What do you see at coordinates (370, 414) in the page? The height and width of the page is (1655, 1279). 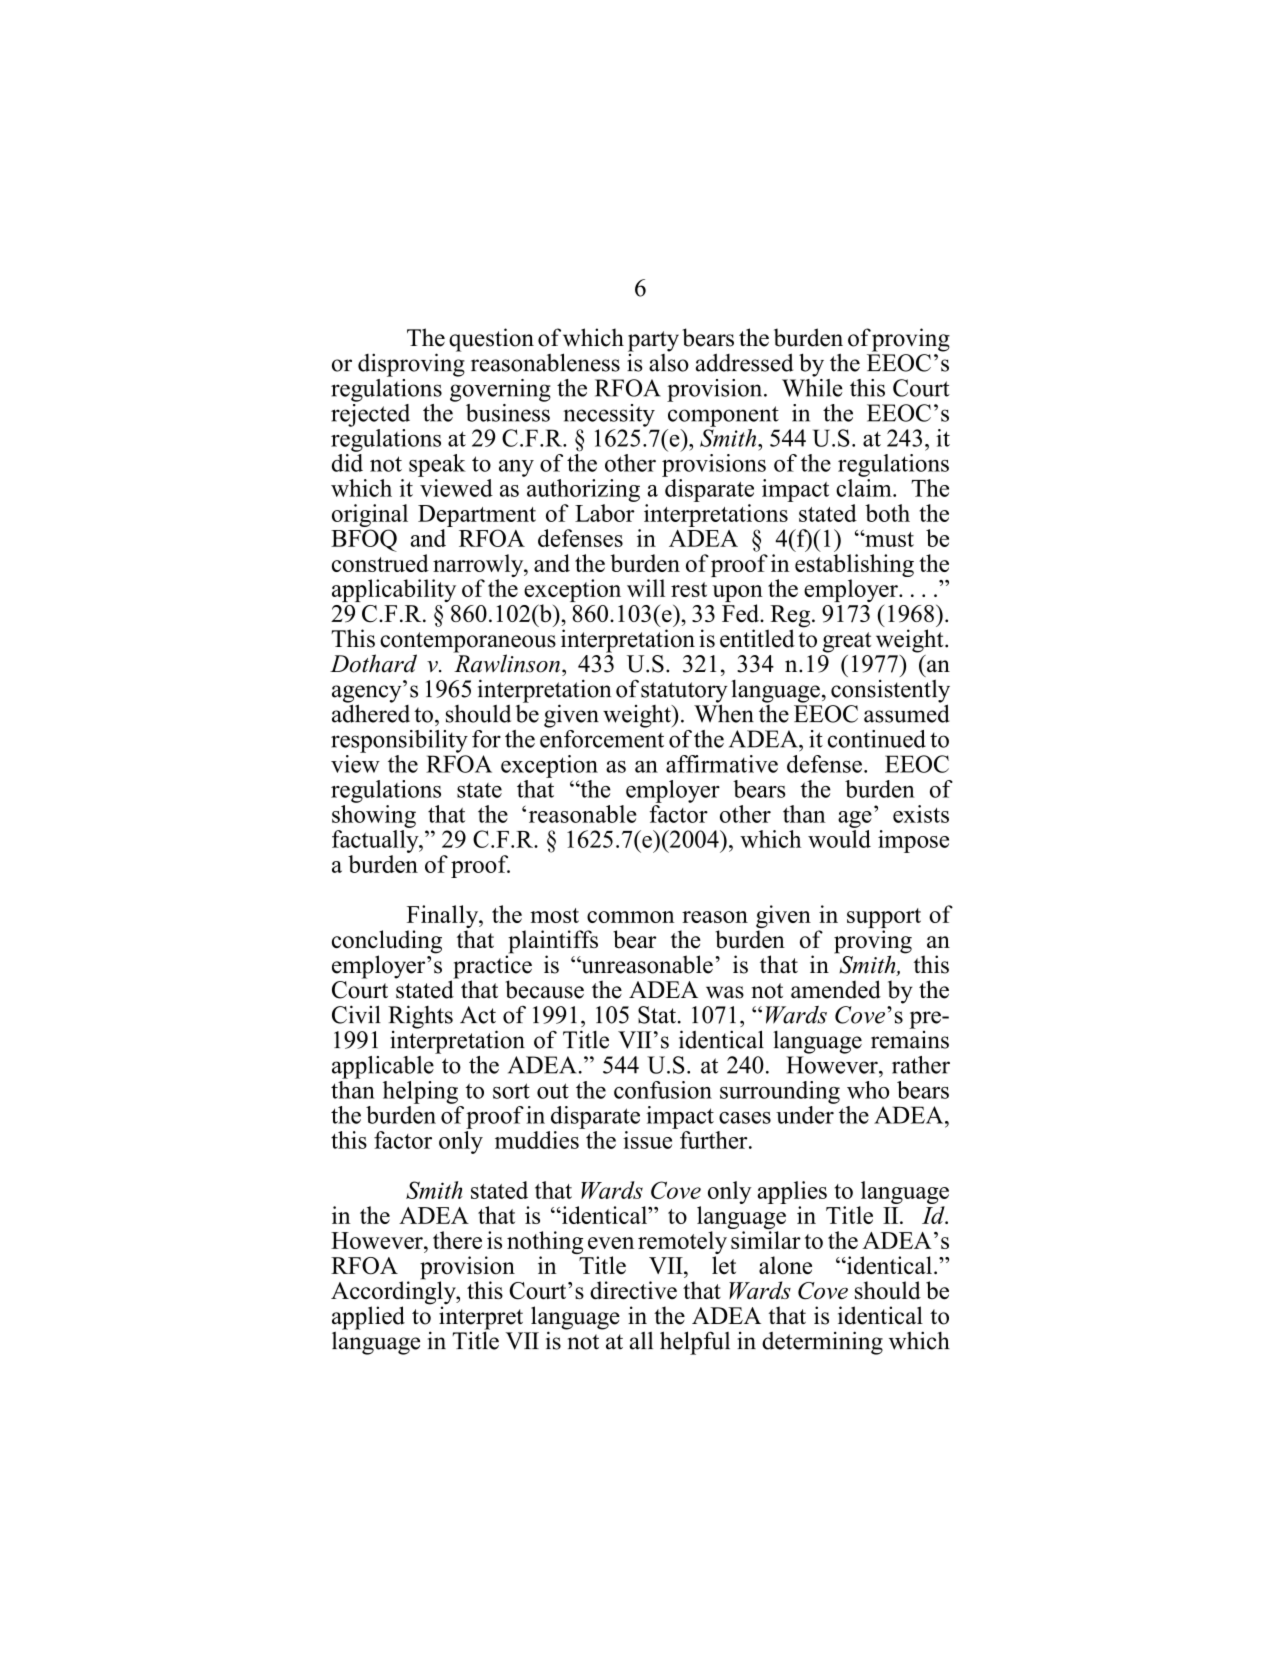 I see `rejected` at bounding box center [370, 414].
